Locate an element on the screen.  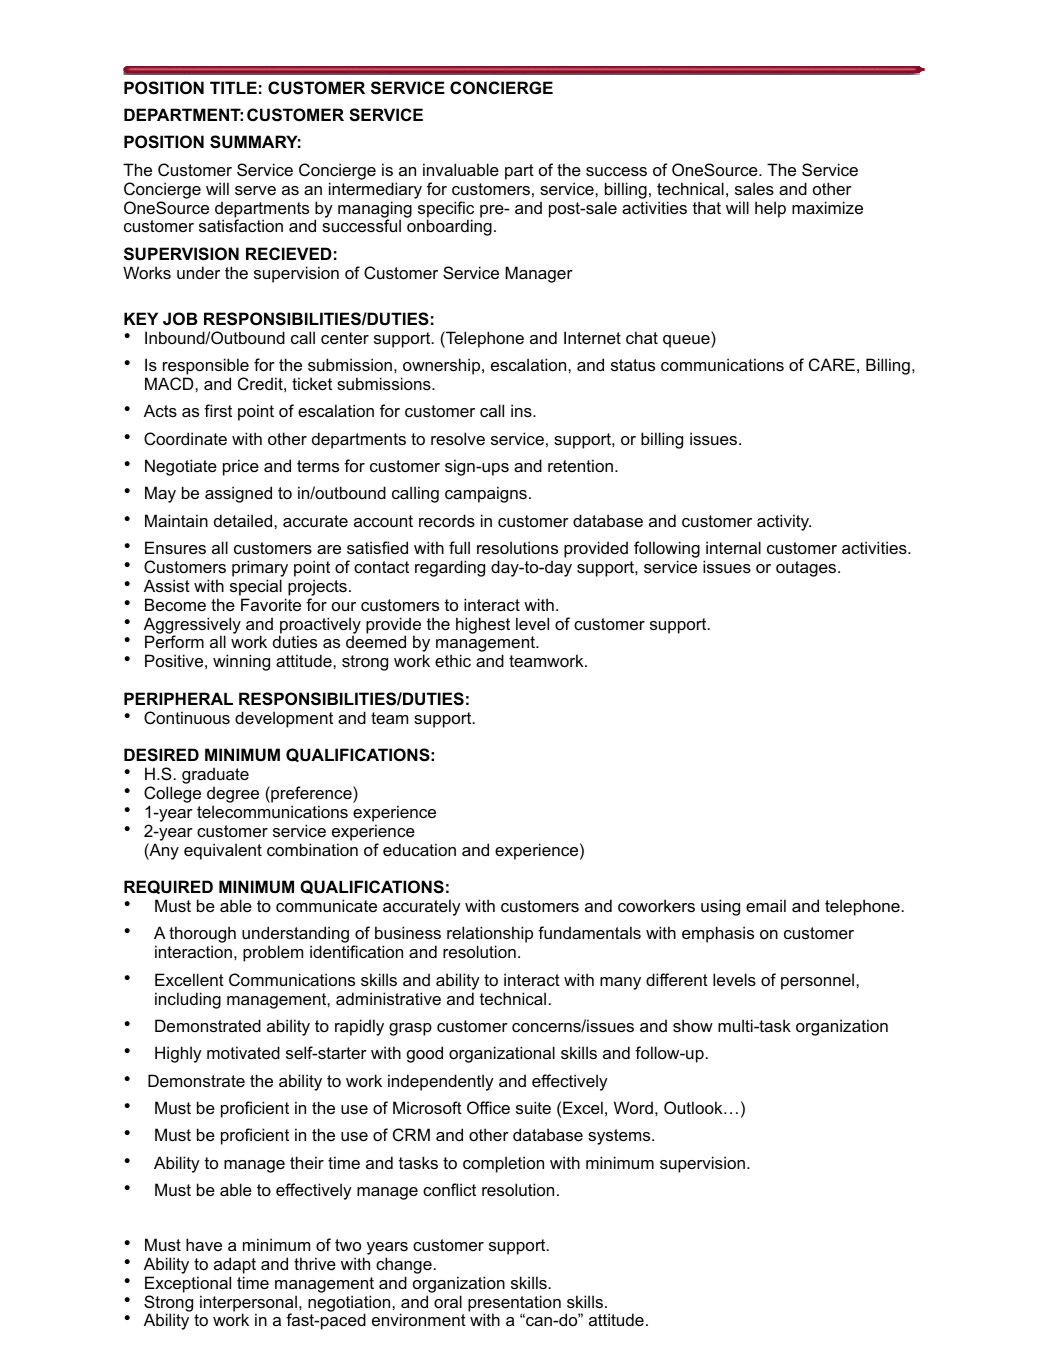
presentation is located at coordinates (514, 1304).
